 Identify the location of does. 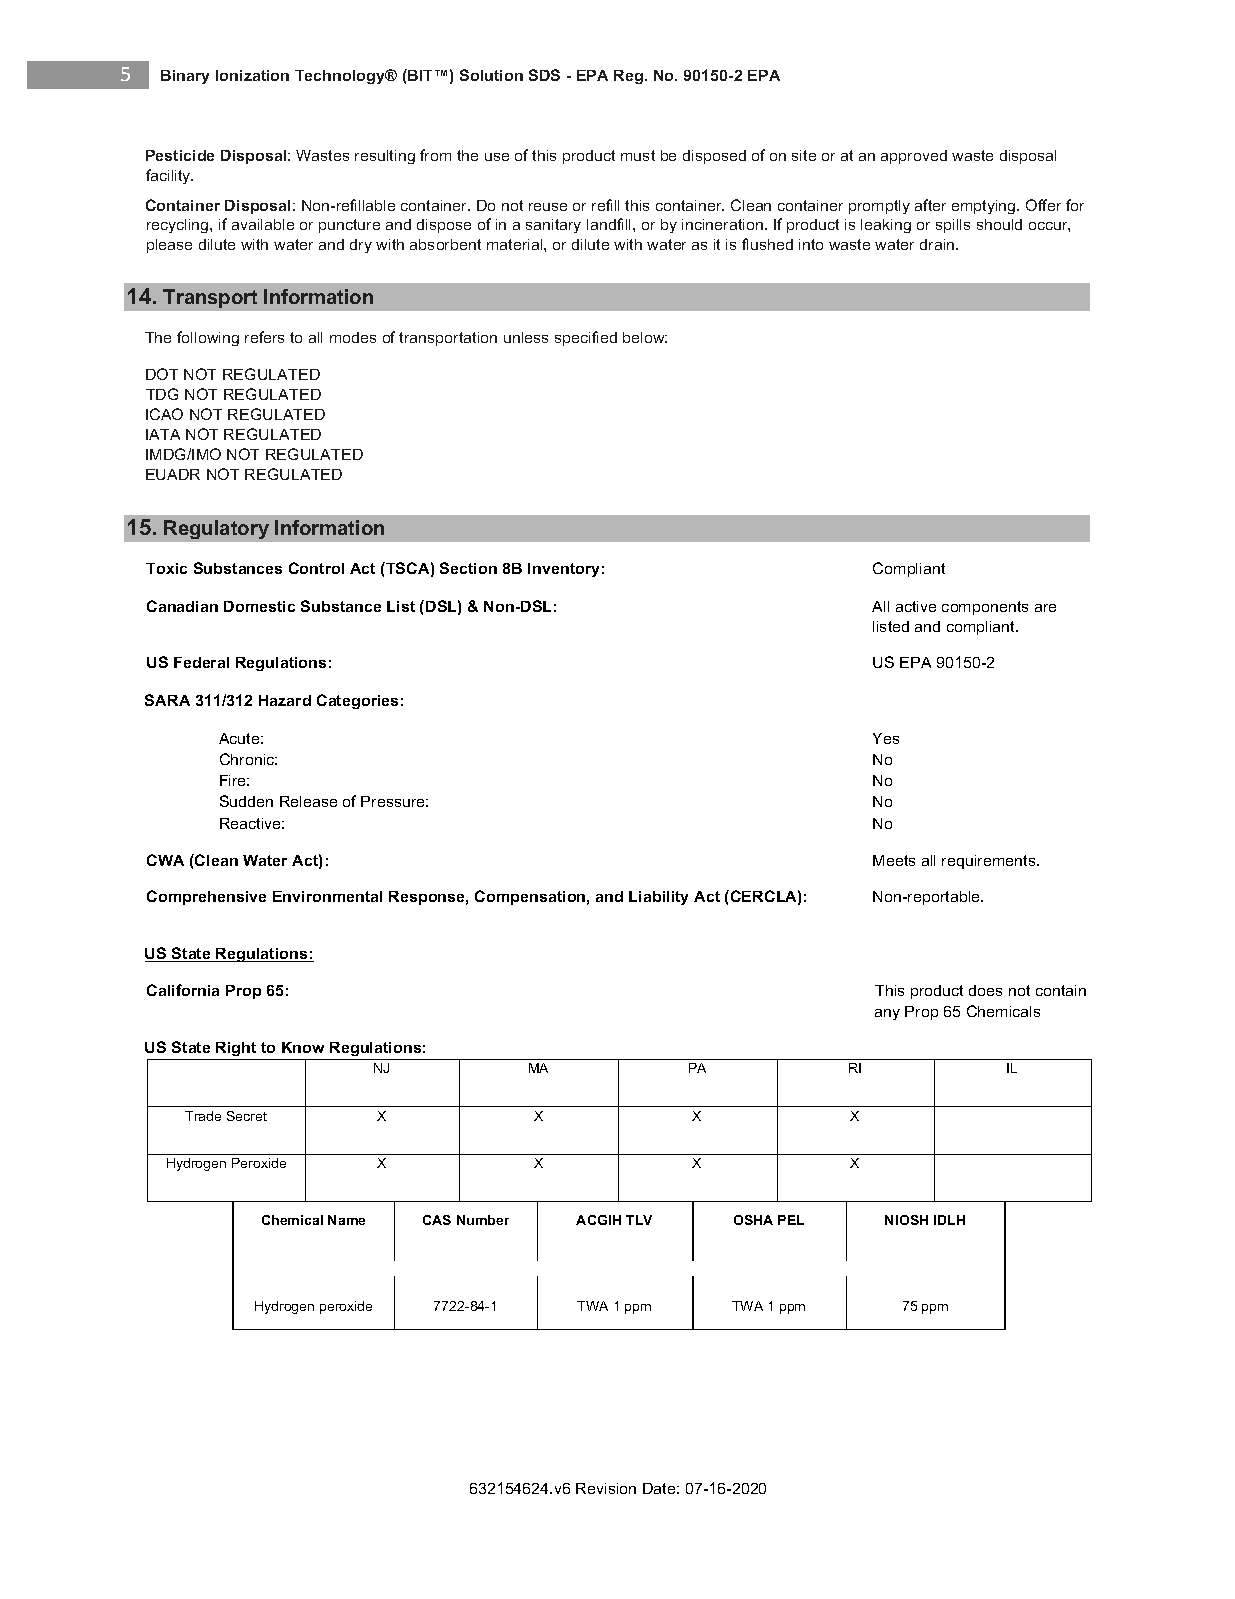
(985, 990).
